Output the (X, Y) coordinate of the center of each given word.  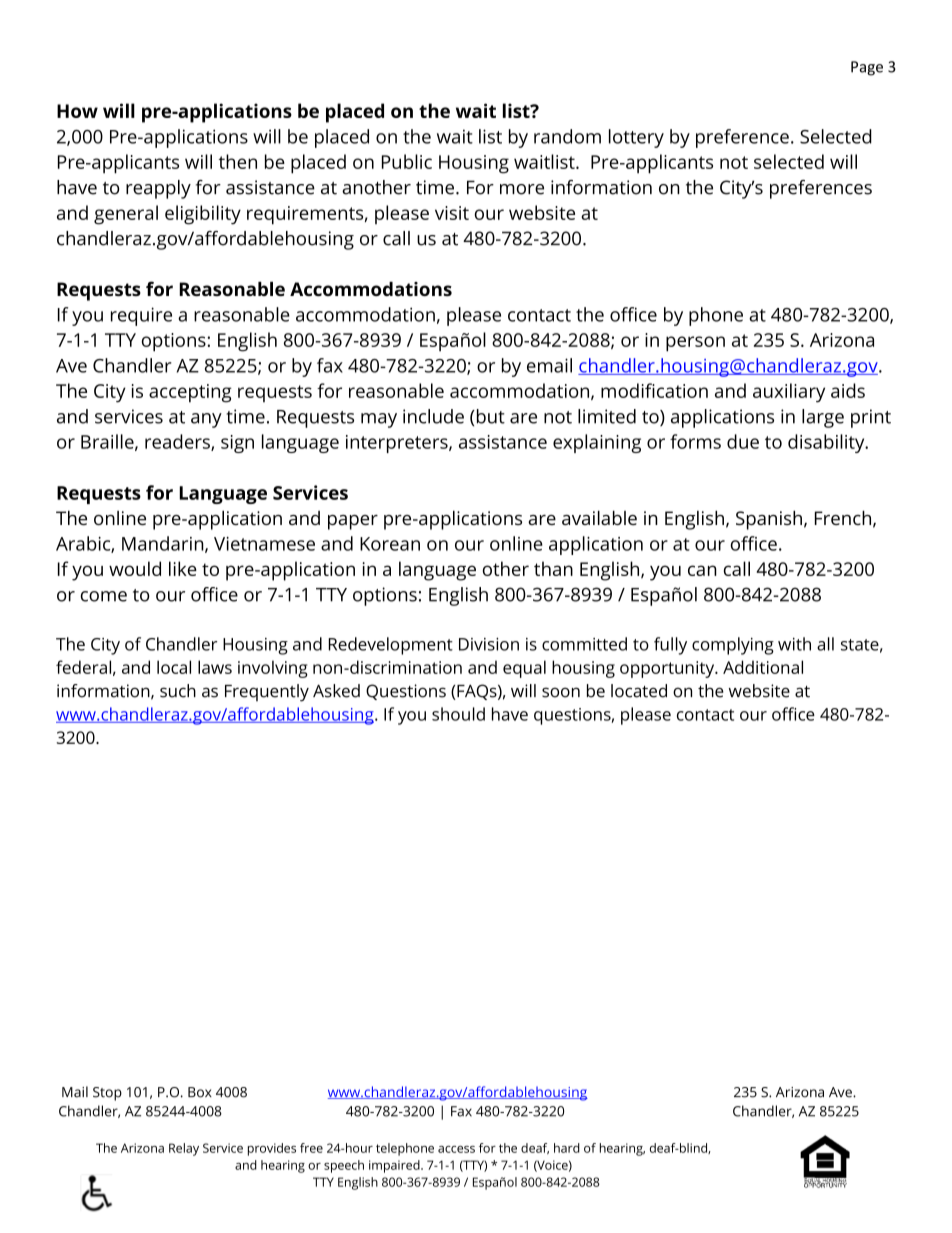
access (456, 1149)
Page (867, 68)
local (174, 667)
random (567, 136)
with (794, 644)
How (77, 111)
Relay (184, 1149)
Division (489, 644)
